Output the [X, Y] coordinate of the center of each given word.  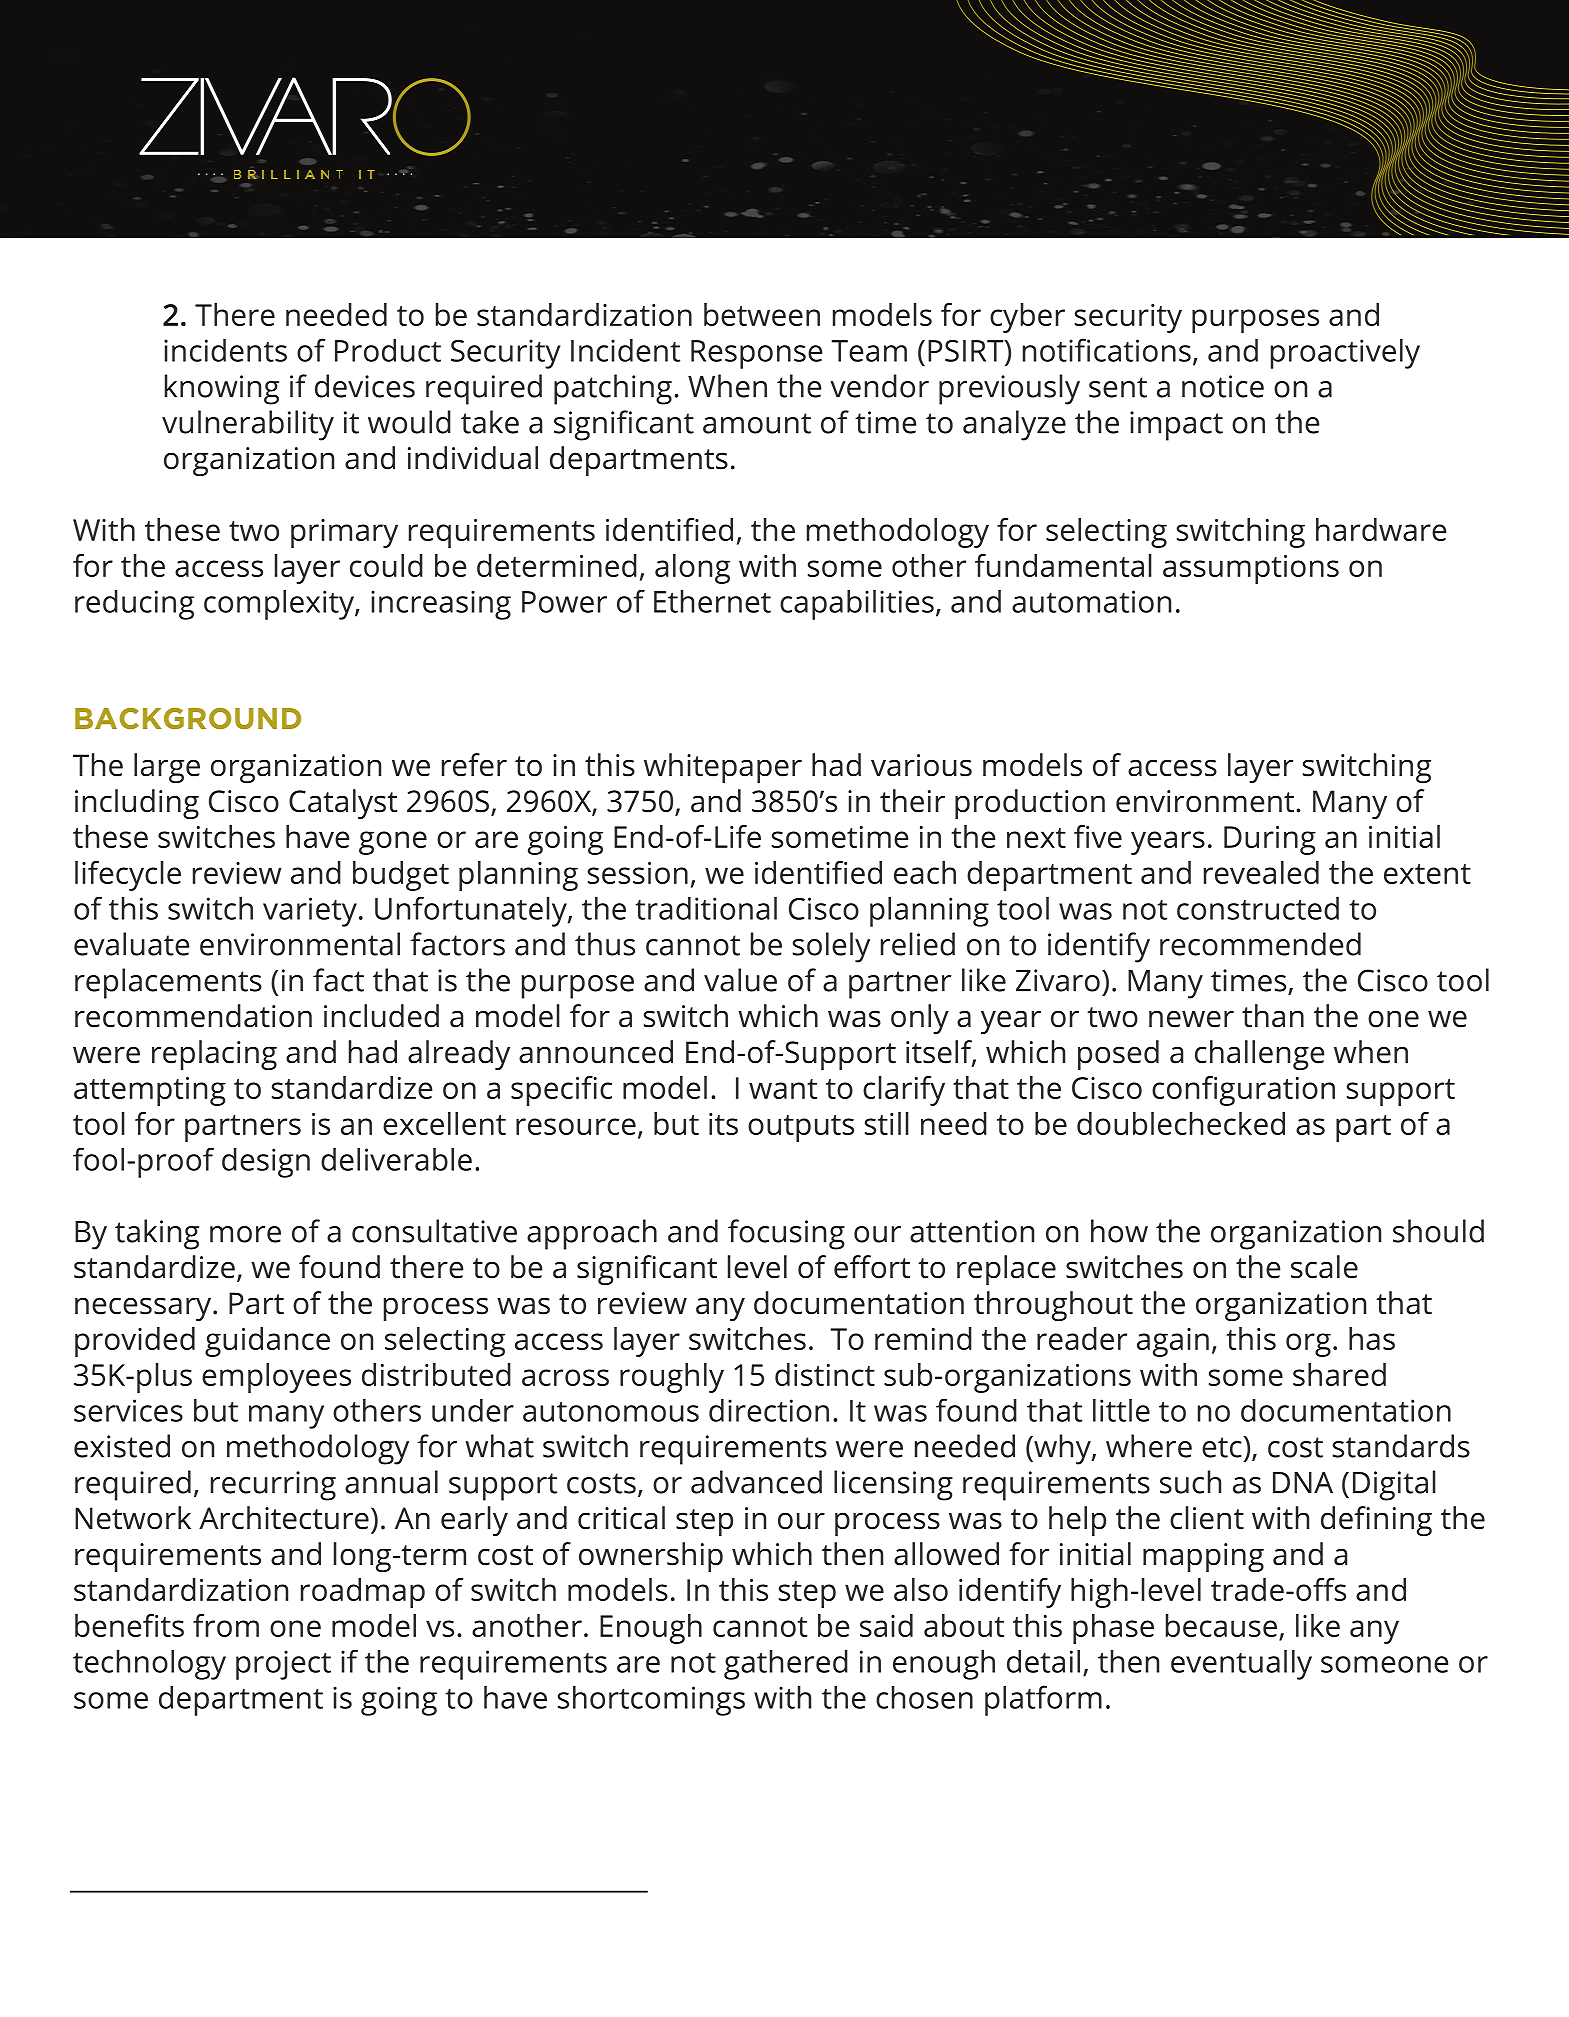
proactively [1345, 354]
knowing [222, 389]
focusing [786, 1234]
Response [756, 354]
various [921, 765]
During [1270, 840]
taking [157, 1234]
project [283, 1665]
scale [1324, 1267]
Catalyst [343, 804]
